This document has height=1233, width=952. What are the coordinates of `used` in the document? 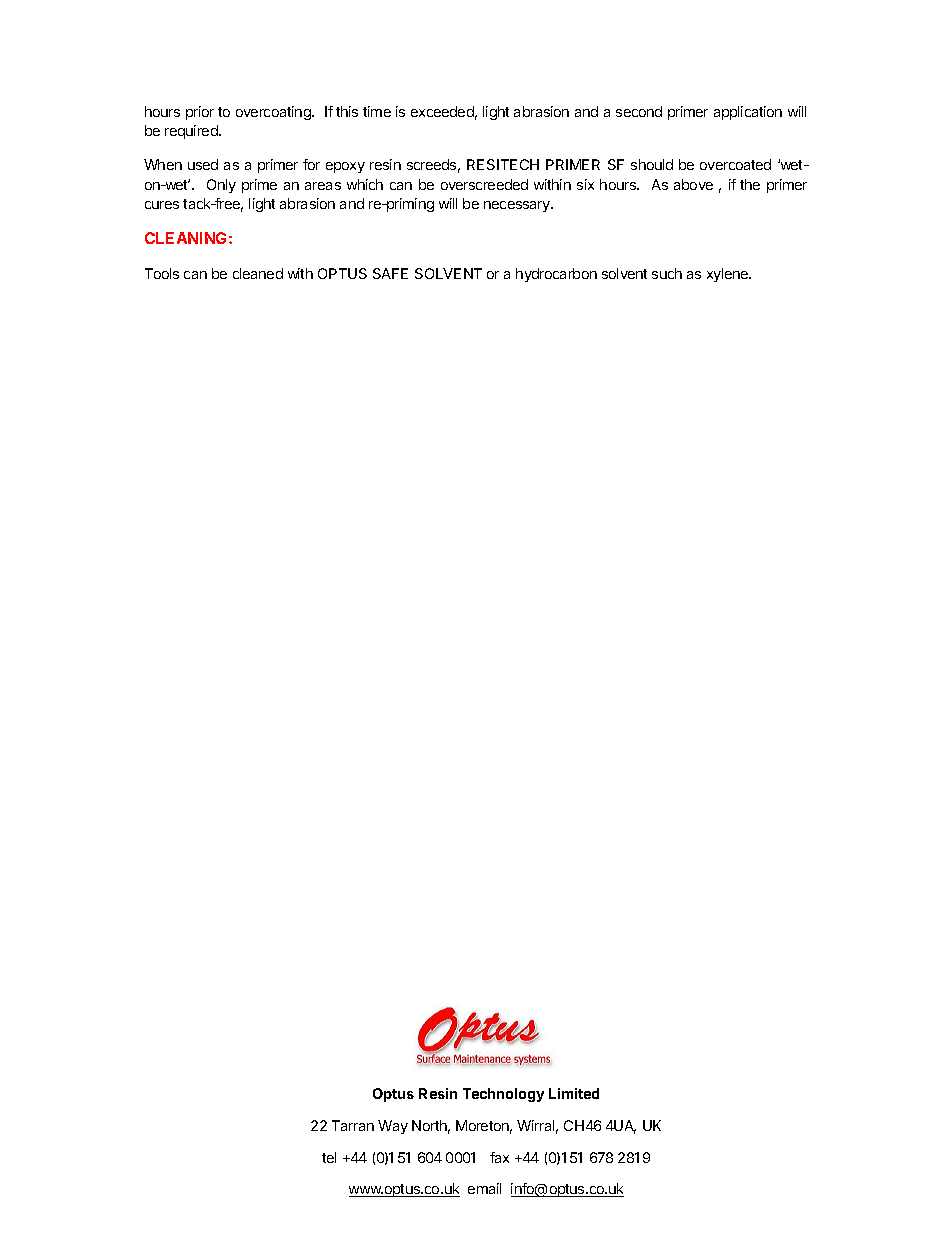 It's located at (203, 164).
